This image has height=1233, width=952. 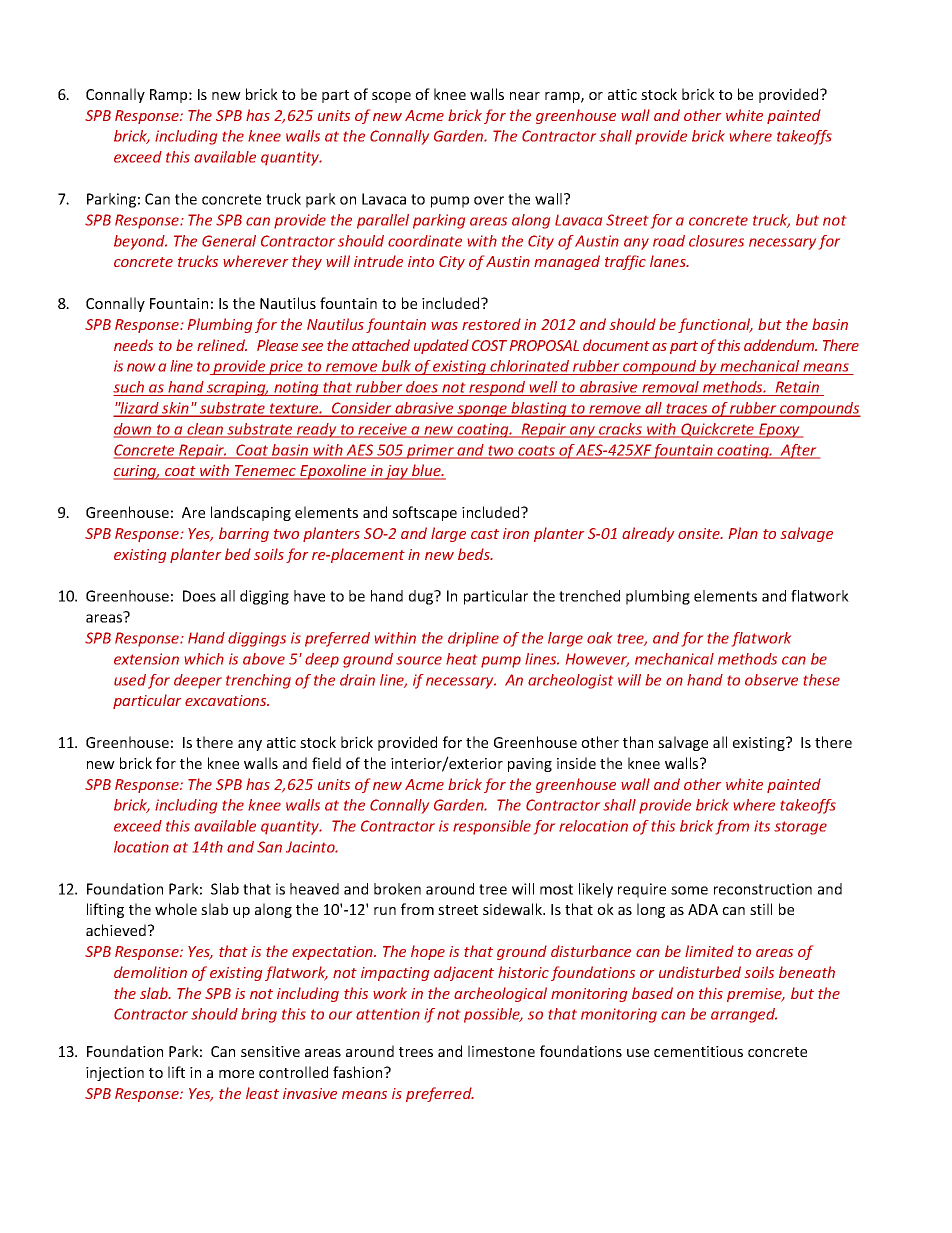 What do you see at coordinates (229, 241) in the image?
I see `General` at bounding box center [229, 241].
